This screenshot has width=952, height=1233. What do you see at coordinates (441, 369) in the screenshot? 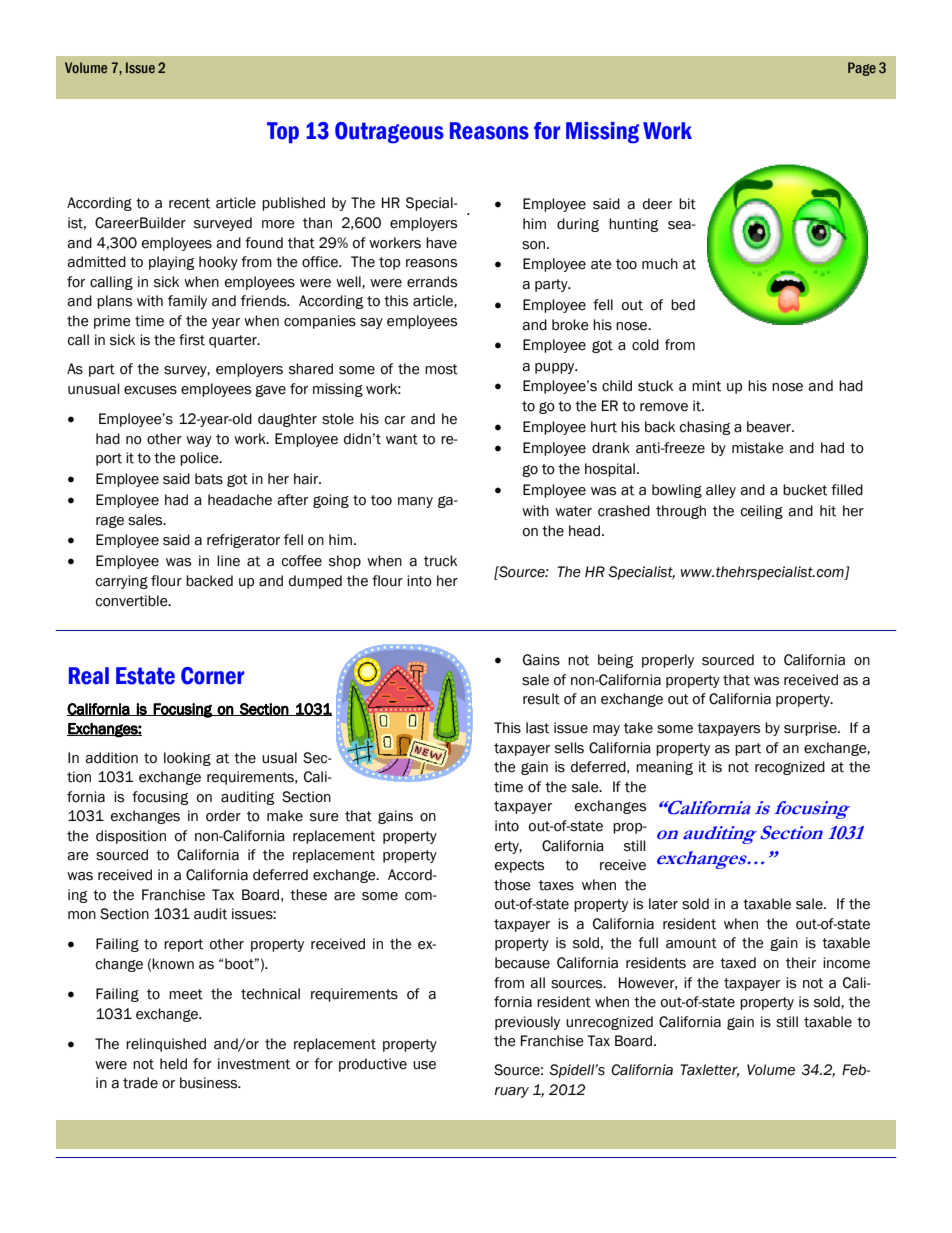
I see `most` at bounding box center [441, 369].
